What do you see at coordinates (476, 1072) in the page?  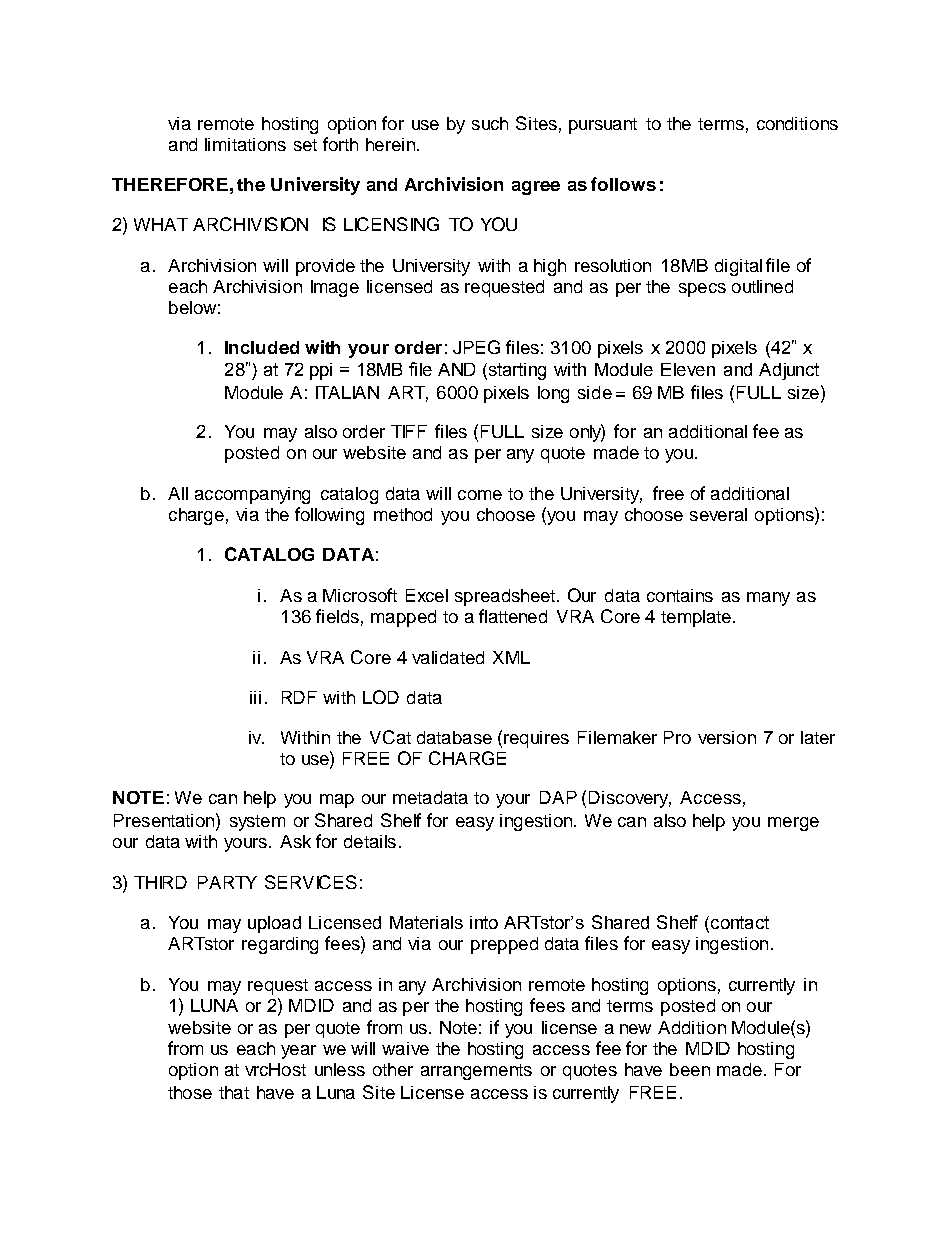 I see `arrangements` at bounding box center [476, 1072].
